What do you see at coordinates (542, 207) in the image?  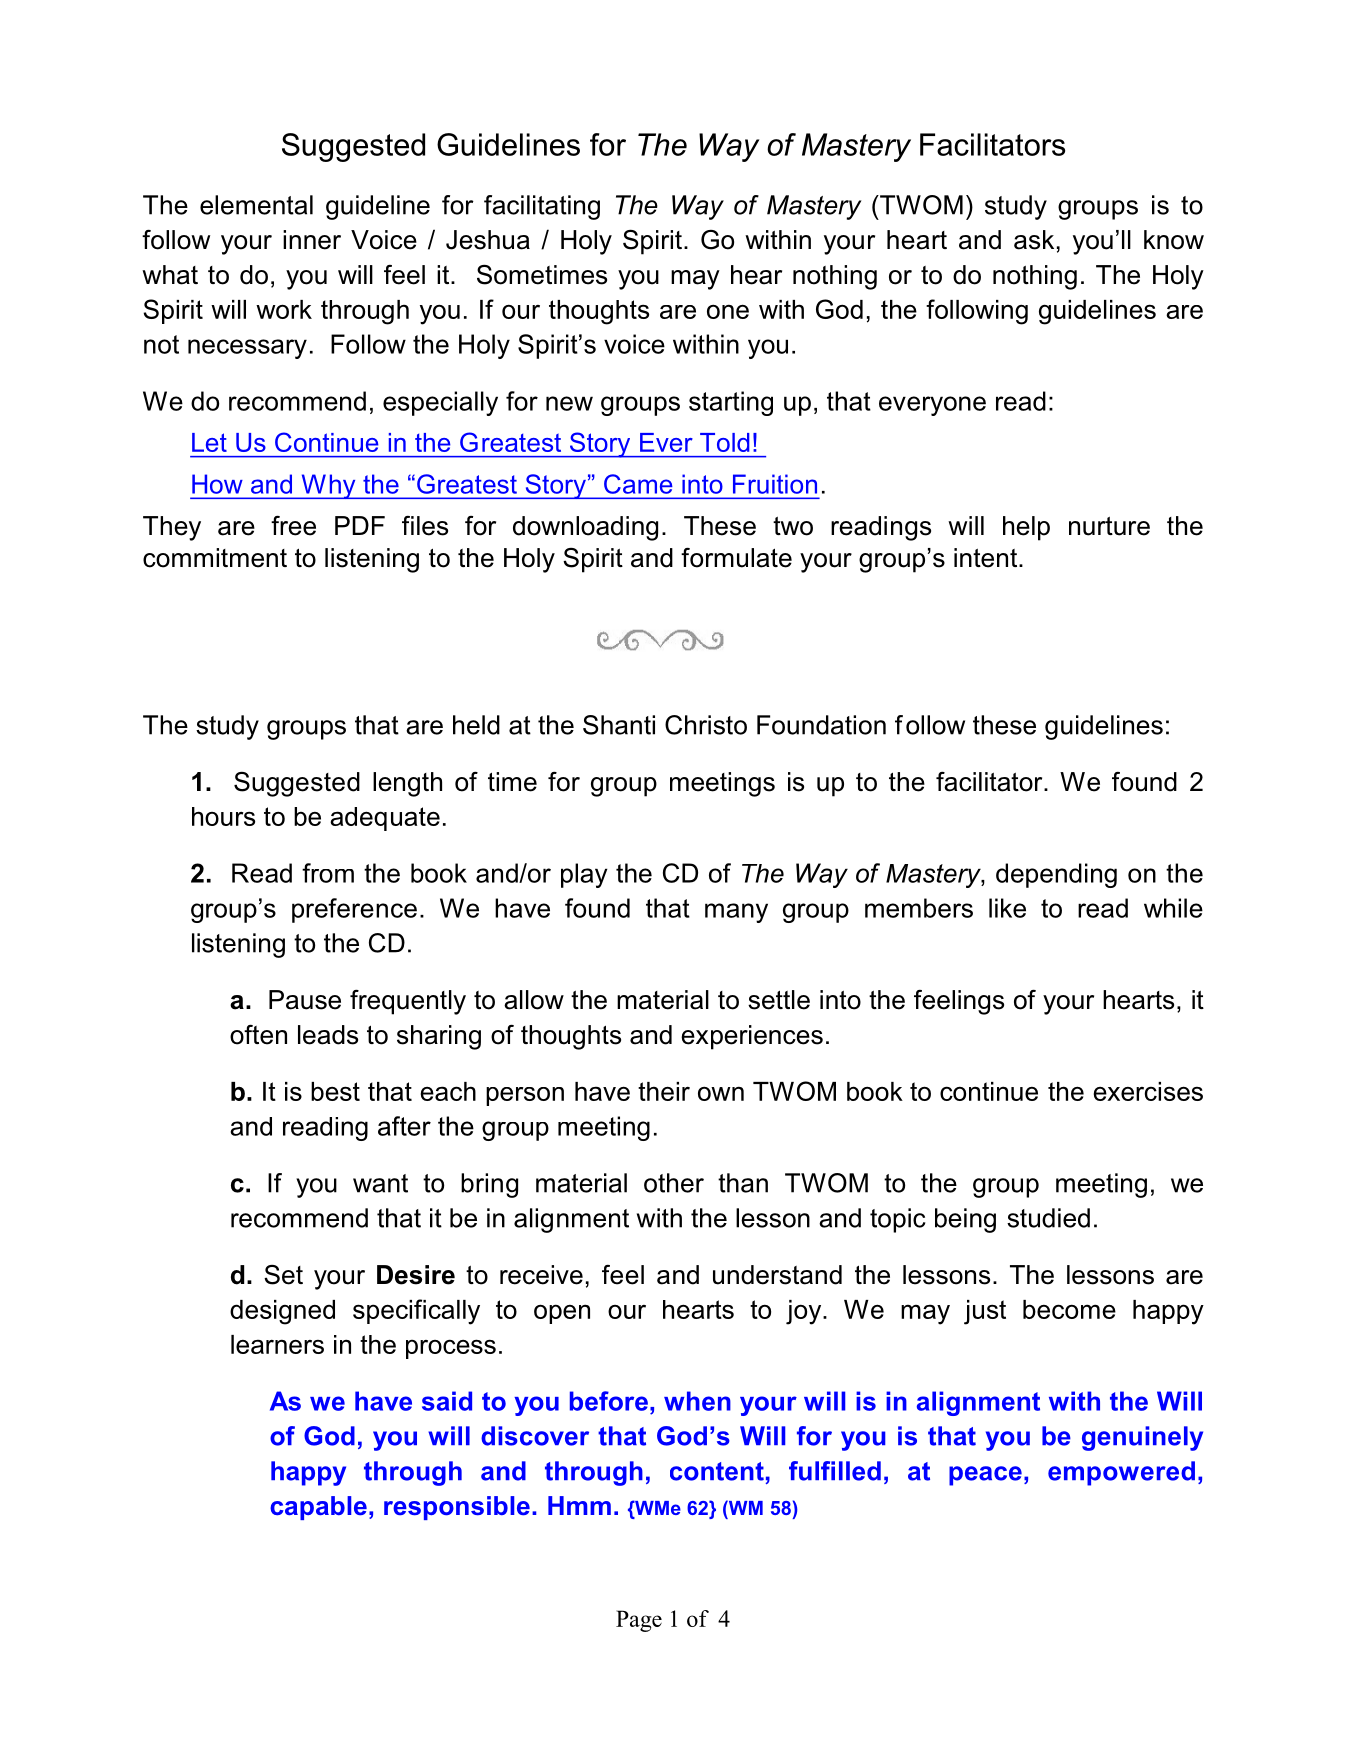 I see `facilitating` at bounding box center [542, 207].
